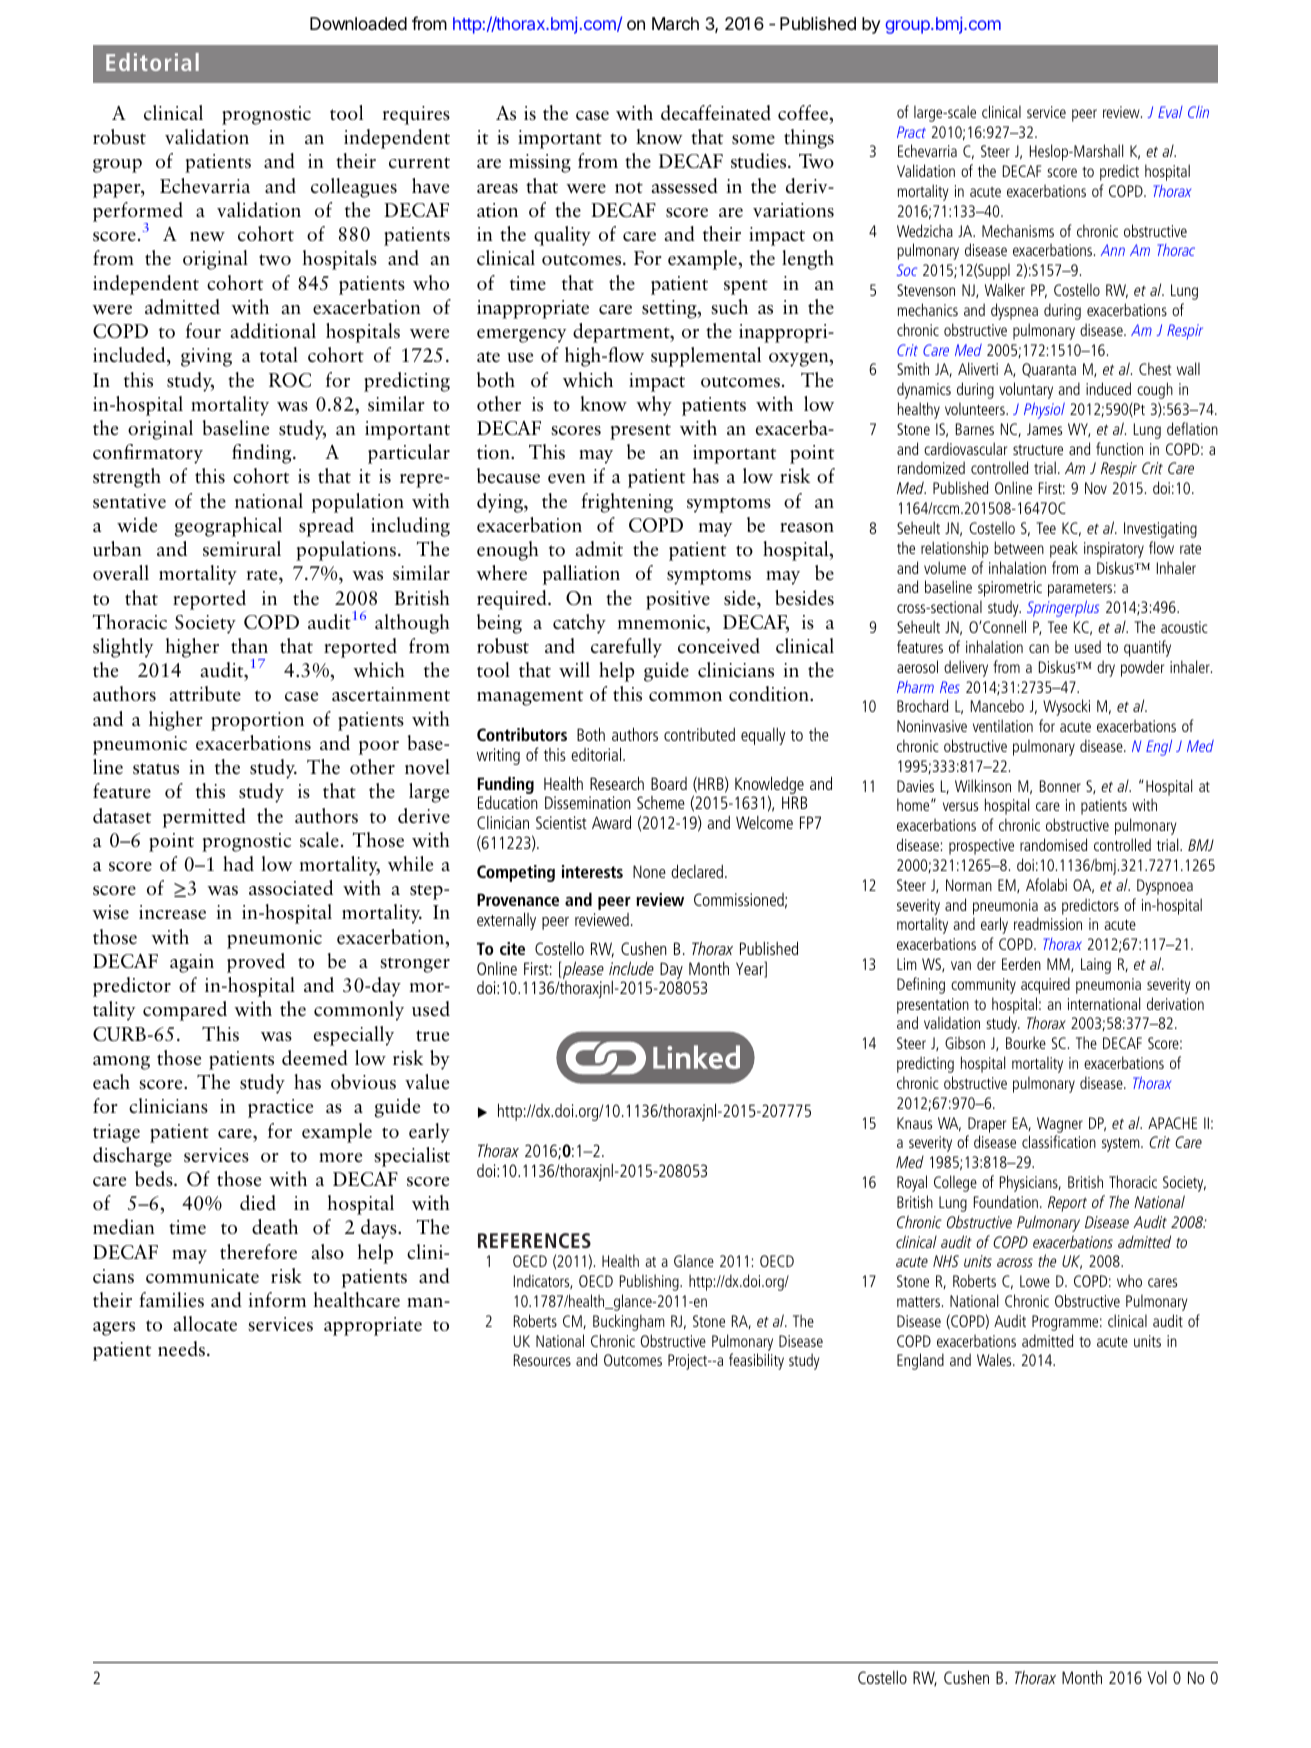  I want to click on allocate, so click(205, 1323).
